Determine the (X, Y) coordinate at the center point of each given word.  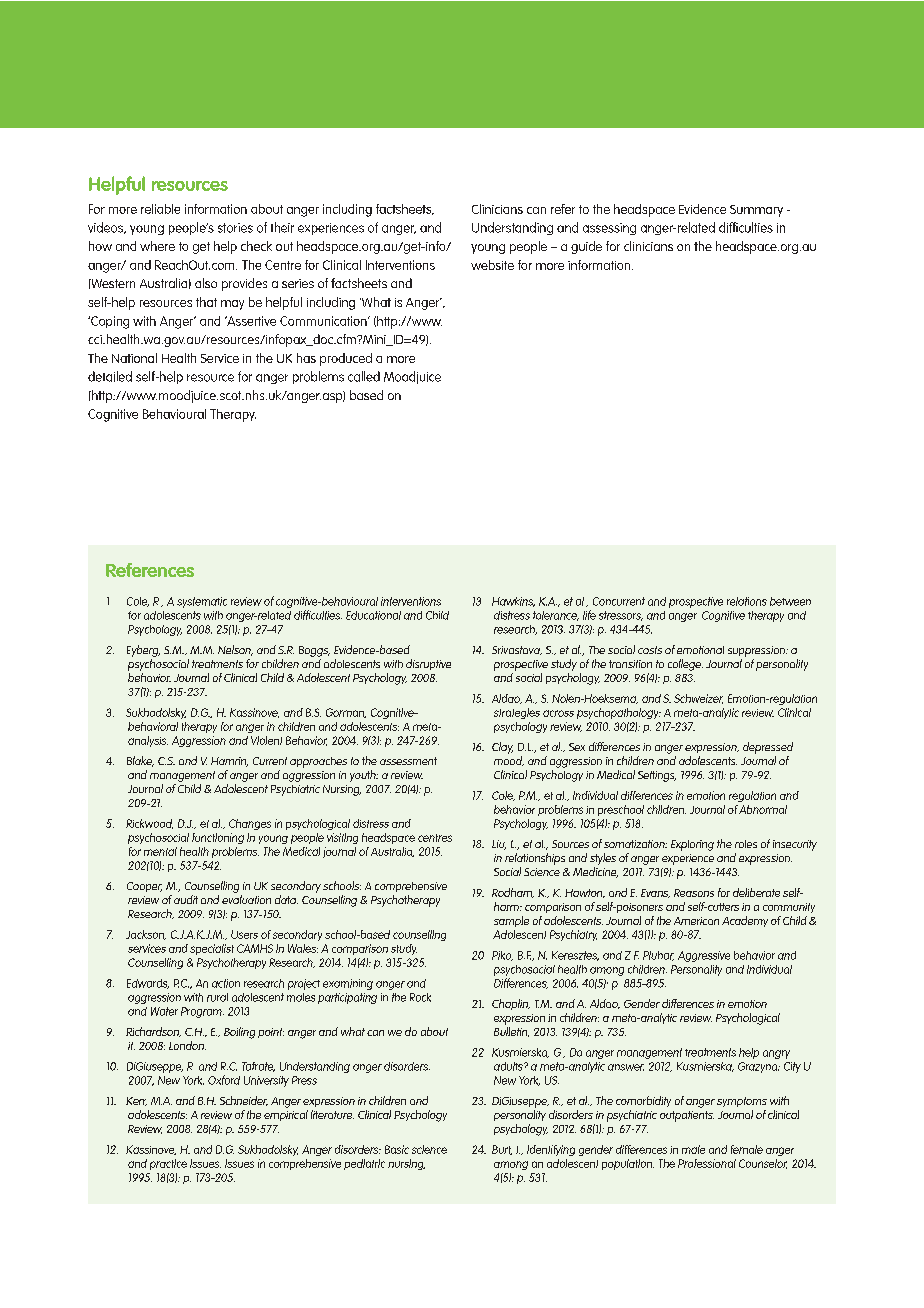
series (298, 283)
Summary (756, 211)
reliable (160, 209)
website (492, 265)
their (282, 227)
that (206, 302)
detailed (110, 376)
